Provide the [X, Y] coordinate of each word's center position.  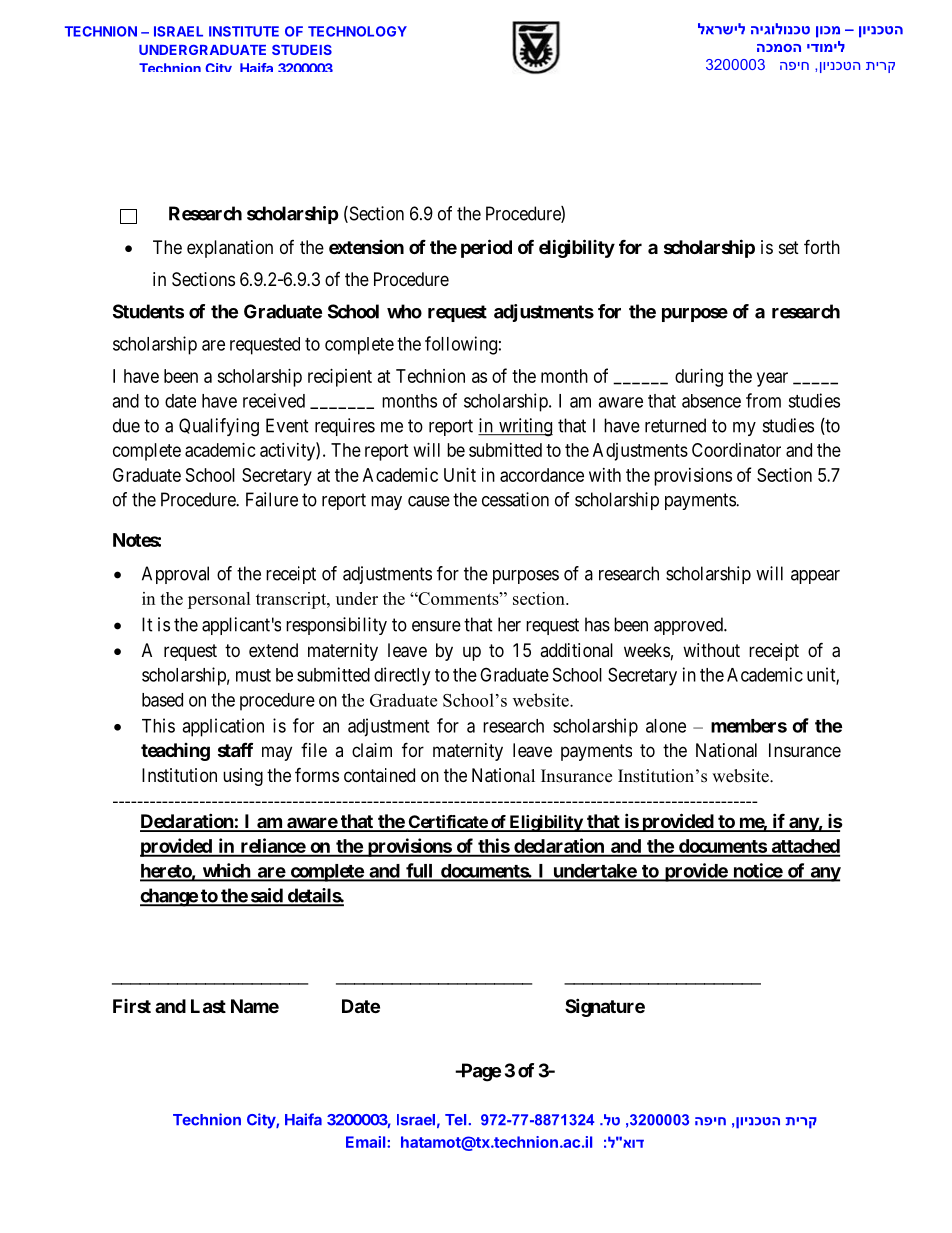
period [486, 248]
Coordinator [736, 450]
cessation [515, 499]
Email [367, 1142]
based [162, 700]
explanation [230, 249]
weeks [647, 650]
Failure [272, 499]
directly [402, 676]
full [419, 871]
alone [666, 726]
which [226, 871]
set [789, 247]
